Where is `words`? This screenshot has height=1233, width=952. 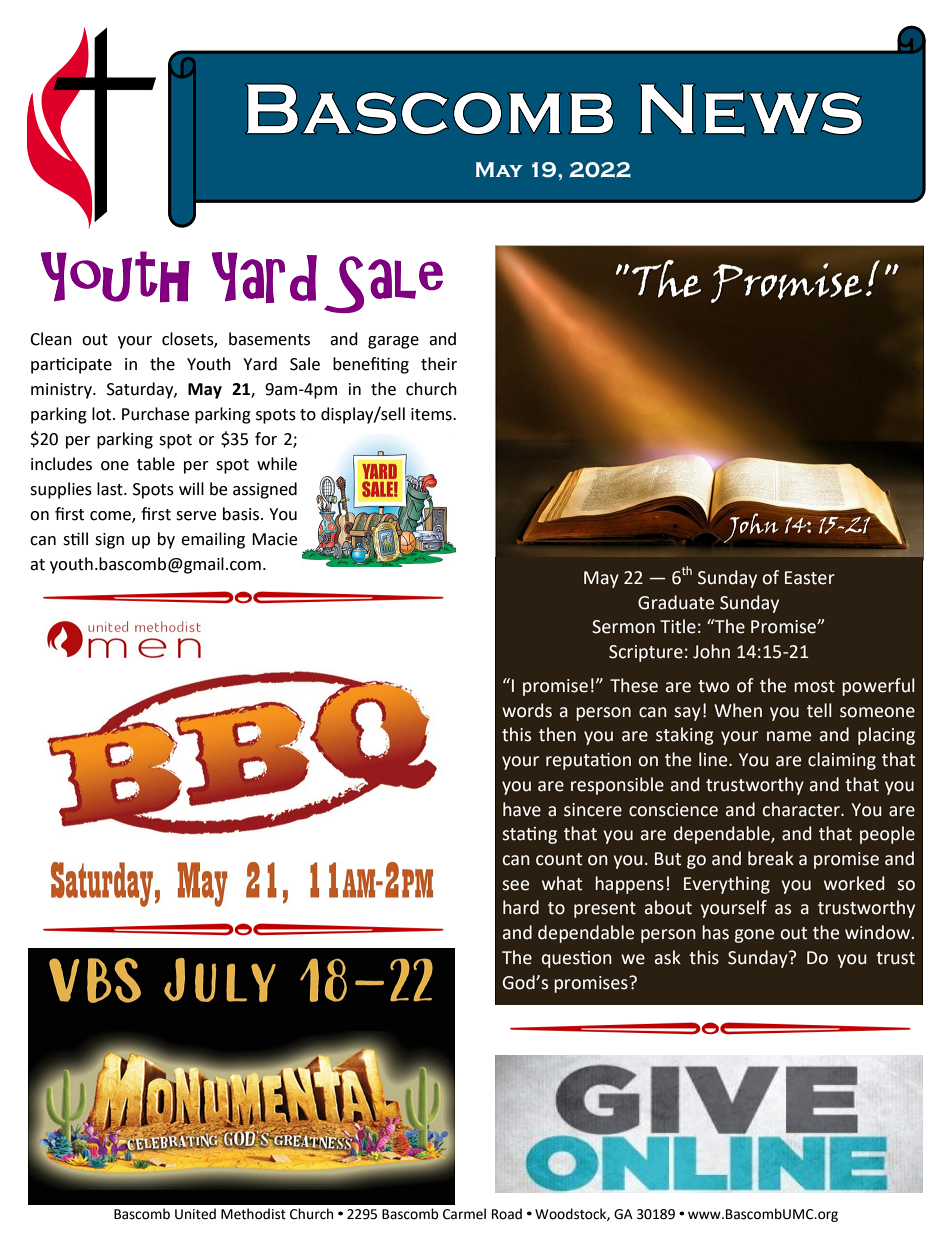
words is located at coordinates (527, 710).
